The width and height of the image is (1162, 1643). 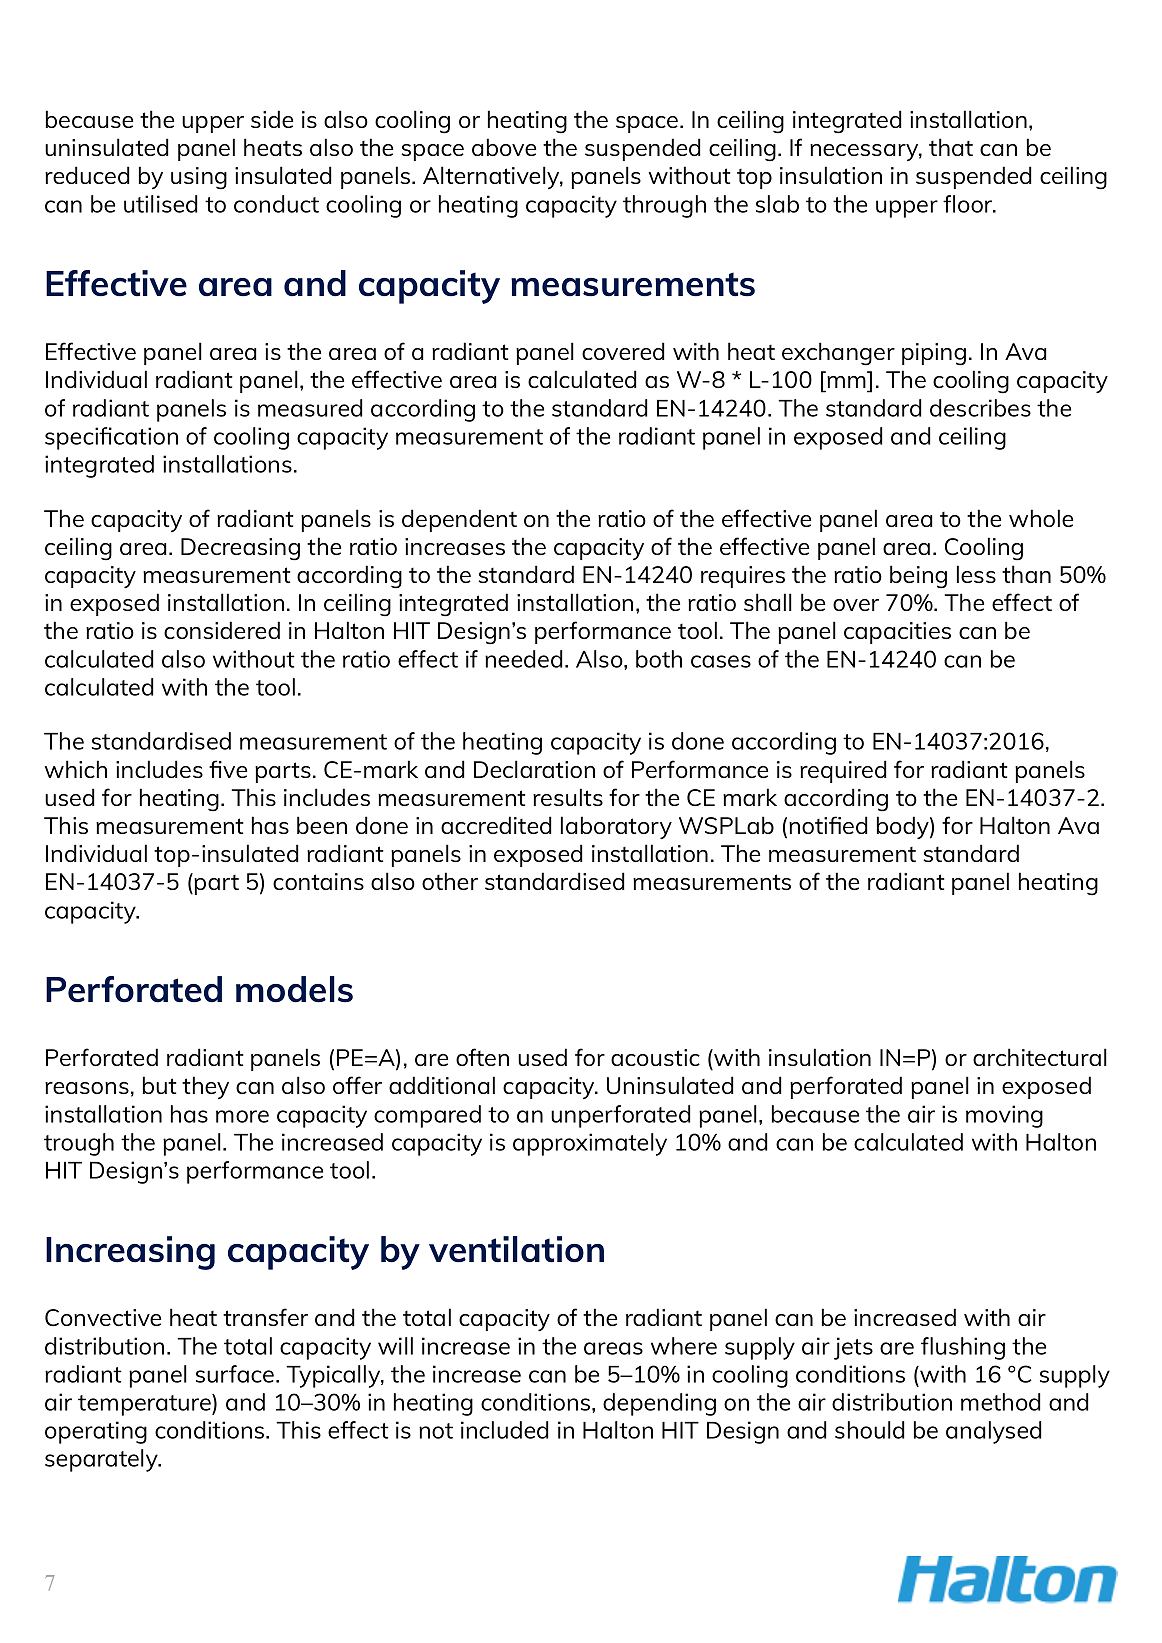 I want to click on often, so click(x=482, y=1057).
